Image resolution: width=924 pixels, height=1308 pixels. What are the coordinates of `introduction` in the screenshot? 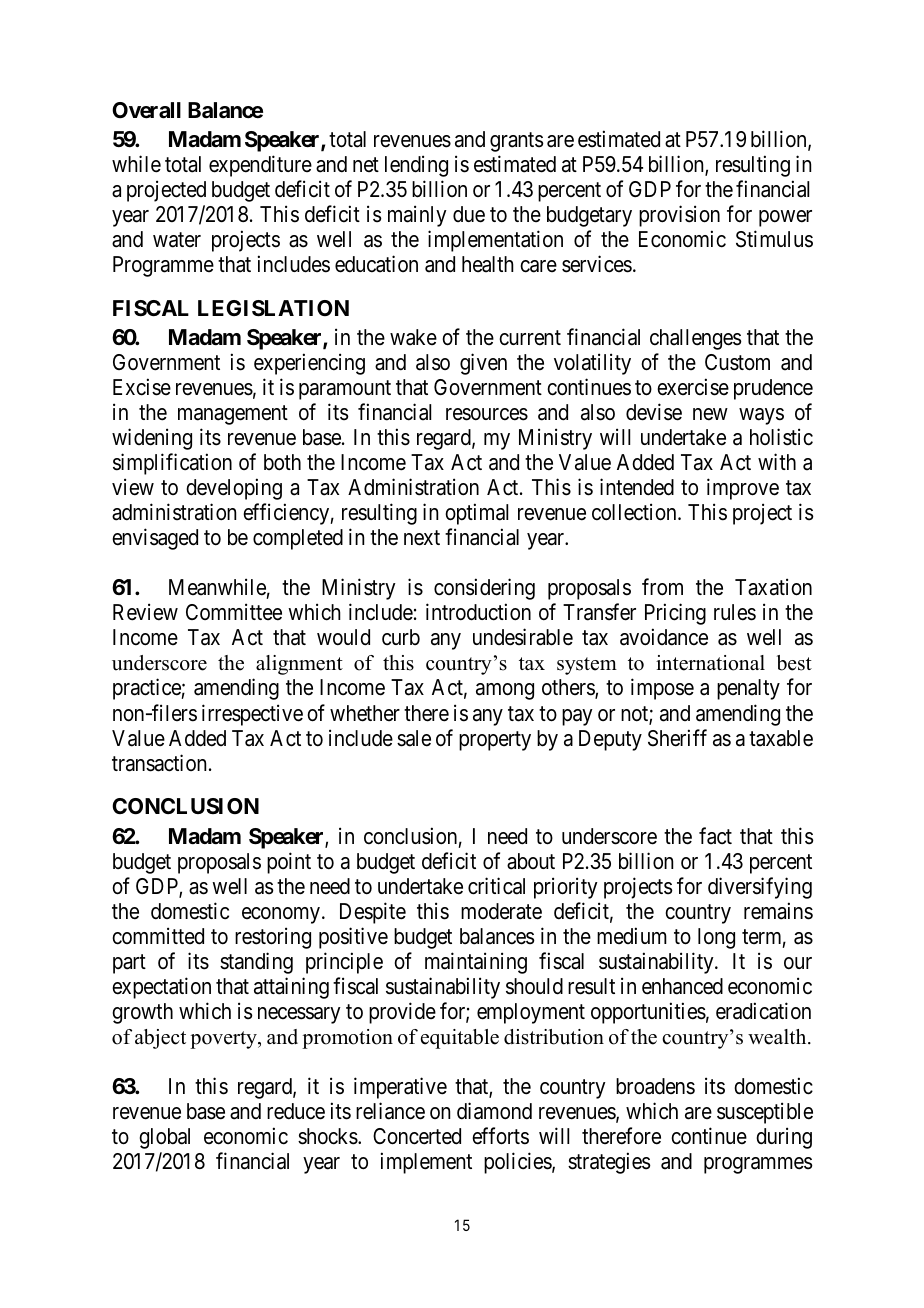 It's located at (478, 612).
